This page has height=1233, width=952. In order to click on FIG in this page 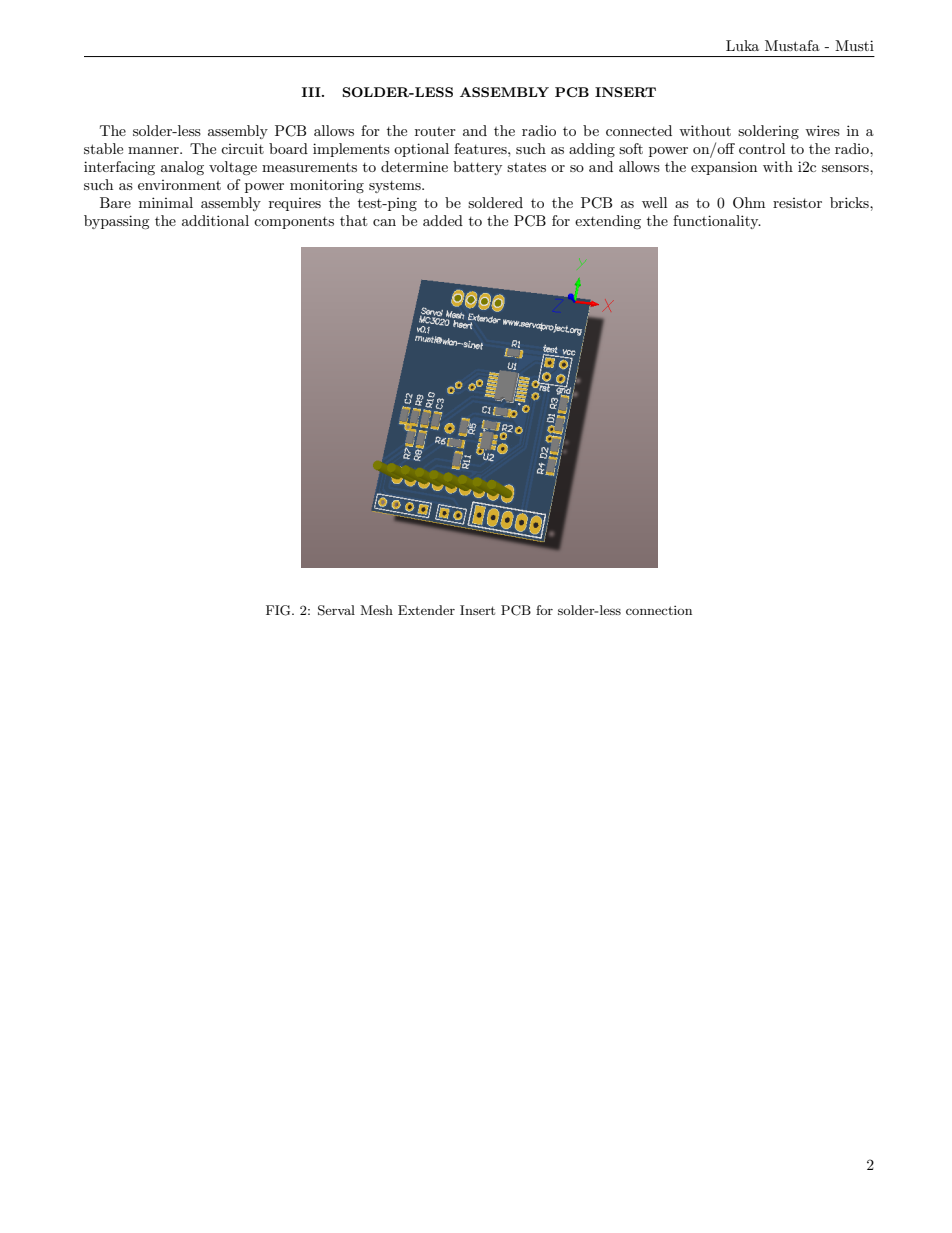, I will do `click(279, 610)`.
